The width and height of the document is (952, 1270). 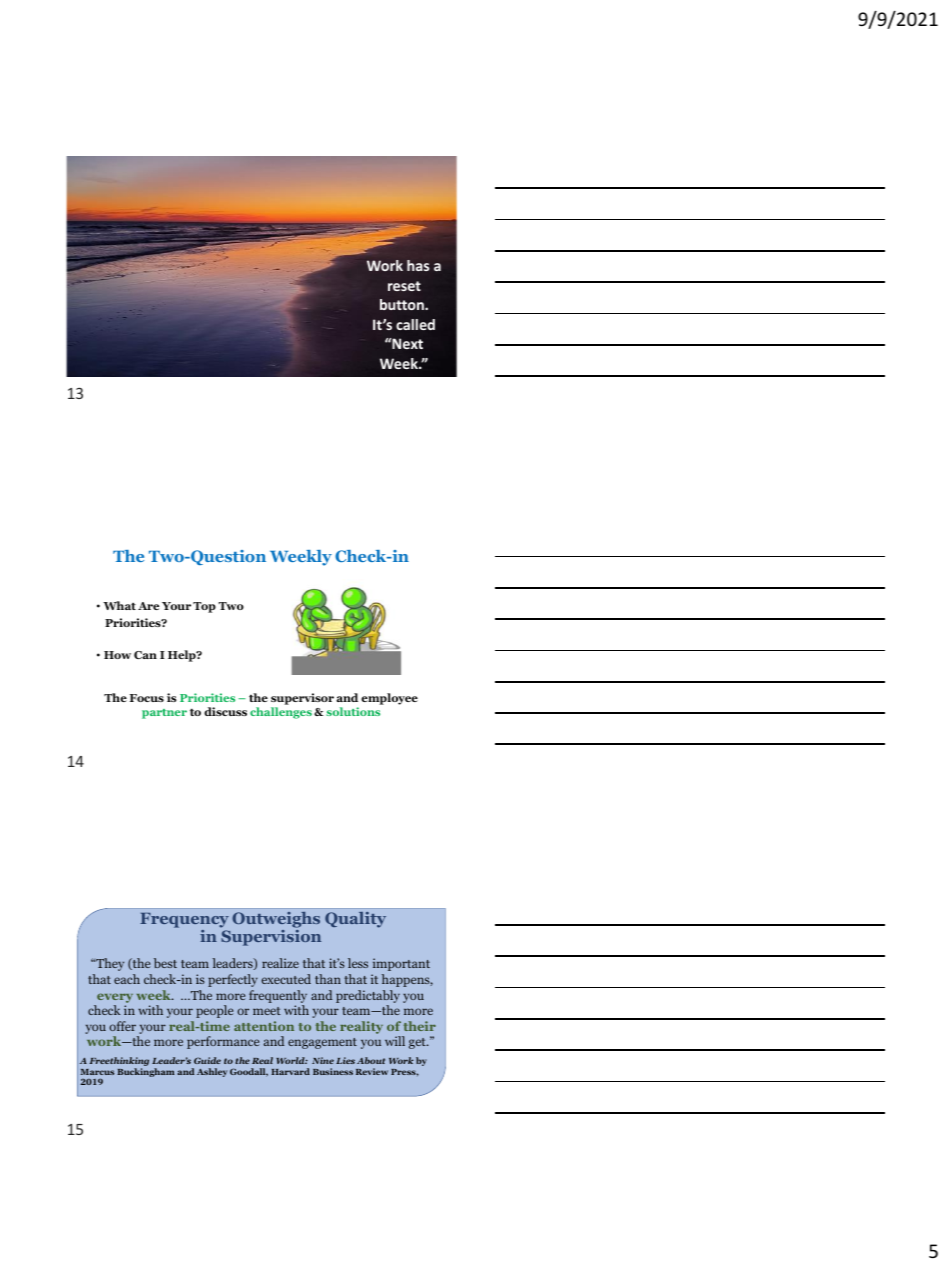 I want to click on Quality, so click(x=355, y=920).
